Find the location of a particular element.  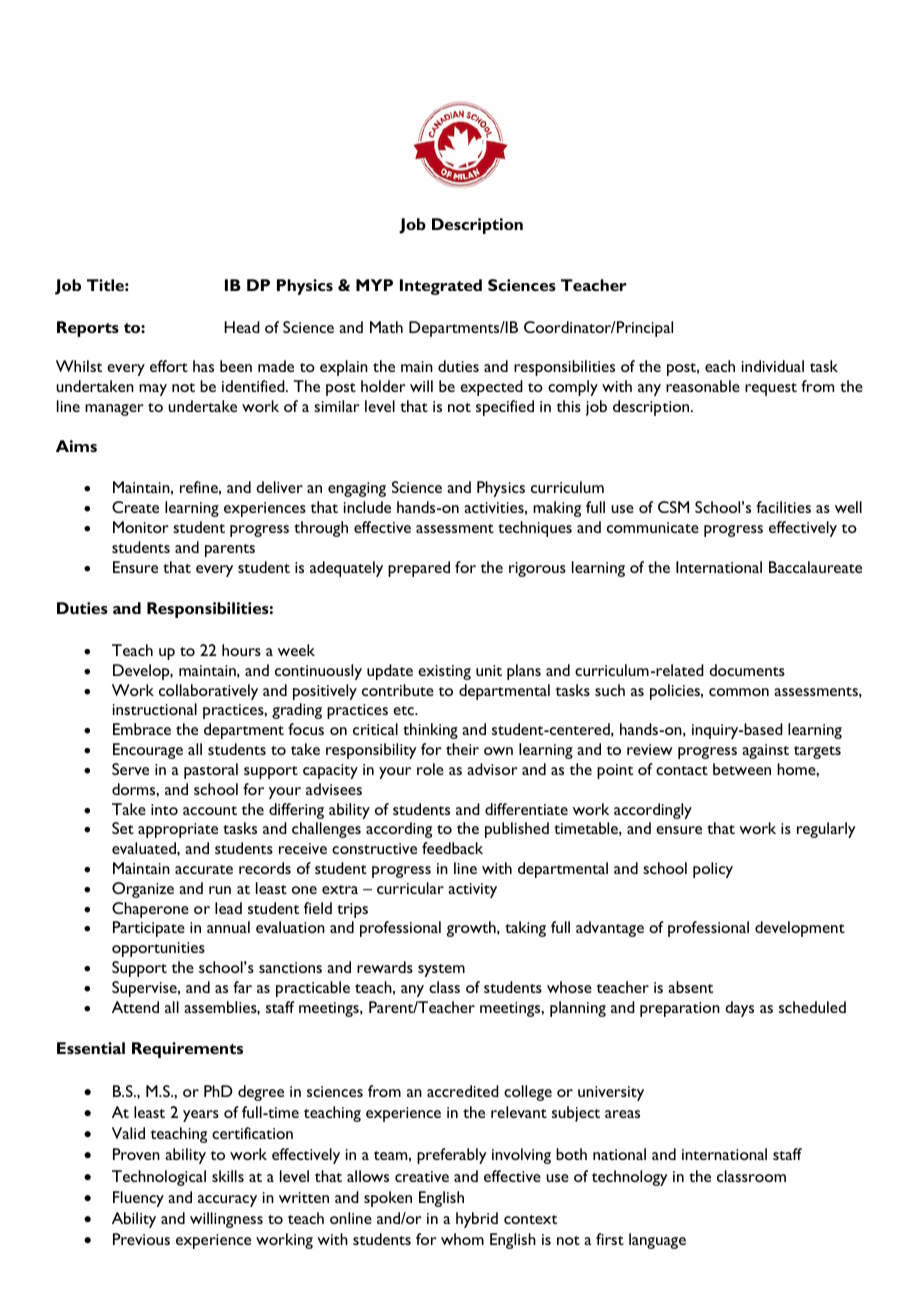

hybrid is located at coordinates (477, 1220).
